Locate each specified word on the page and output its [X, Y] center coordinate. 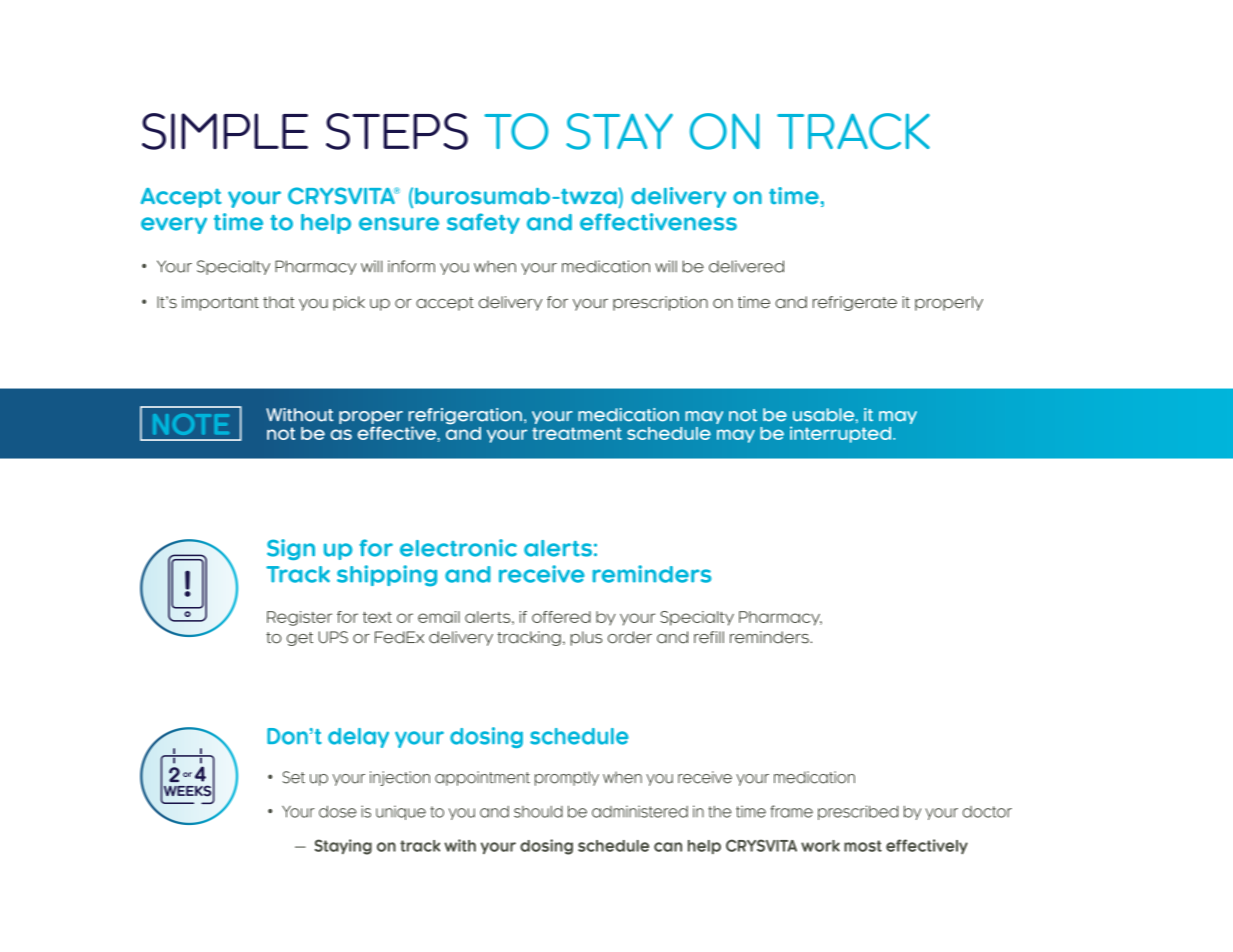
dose [338, 811]
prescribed [858, 812]
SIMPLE [225, 131]
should [538, 812]
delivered [746, 266]
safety [483, 223]
